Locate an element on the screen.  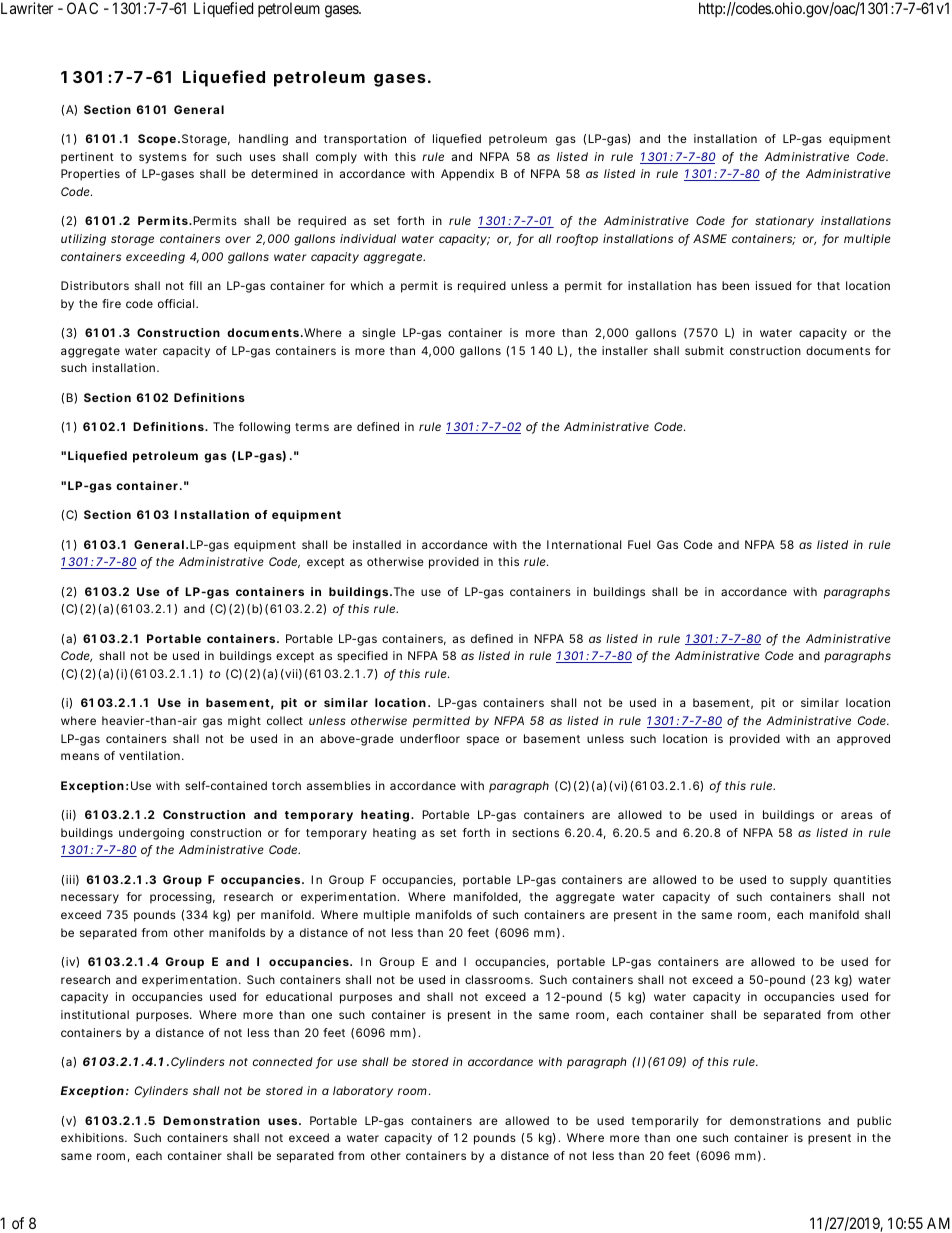
supply is located at coordinates (808, 881).
